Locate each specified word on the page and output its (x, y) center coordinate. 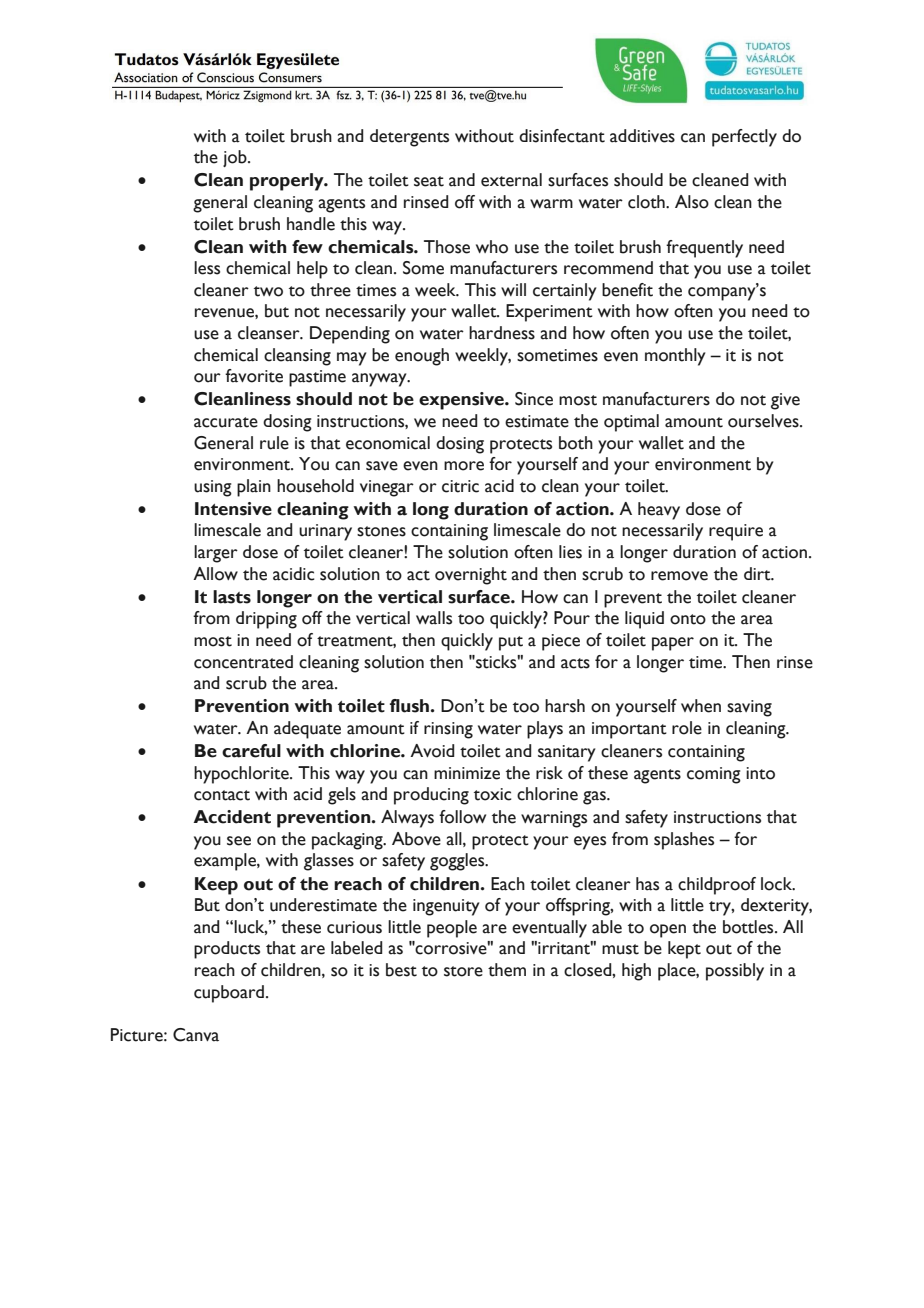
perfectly (744, 138)
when (701, 706)
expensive (462, 401)
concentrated (243, 662)
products (227, 950)
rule (274, 443)
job (236, 158)
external (511, 180)
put (511, 643)
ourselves (764, 421)
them (507, 970)
